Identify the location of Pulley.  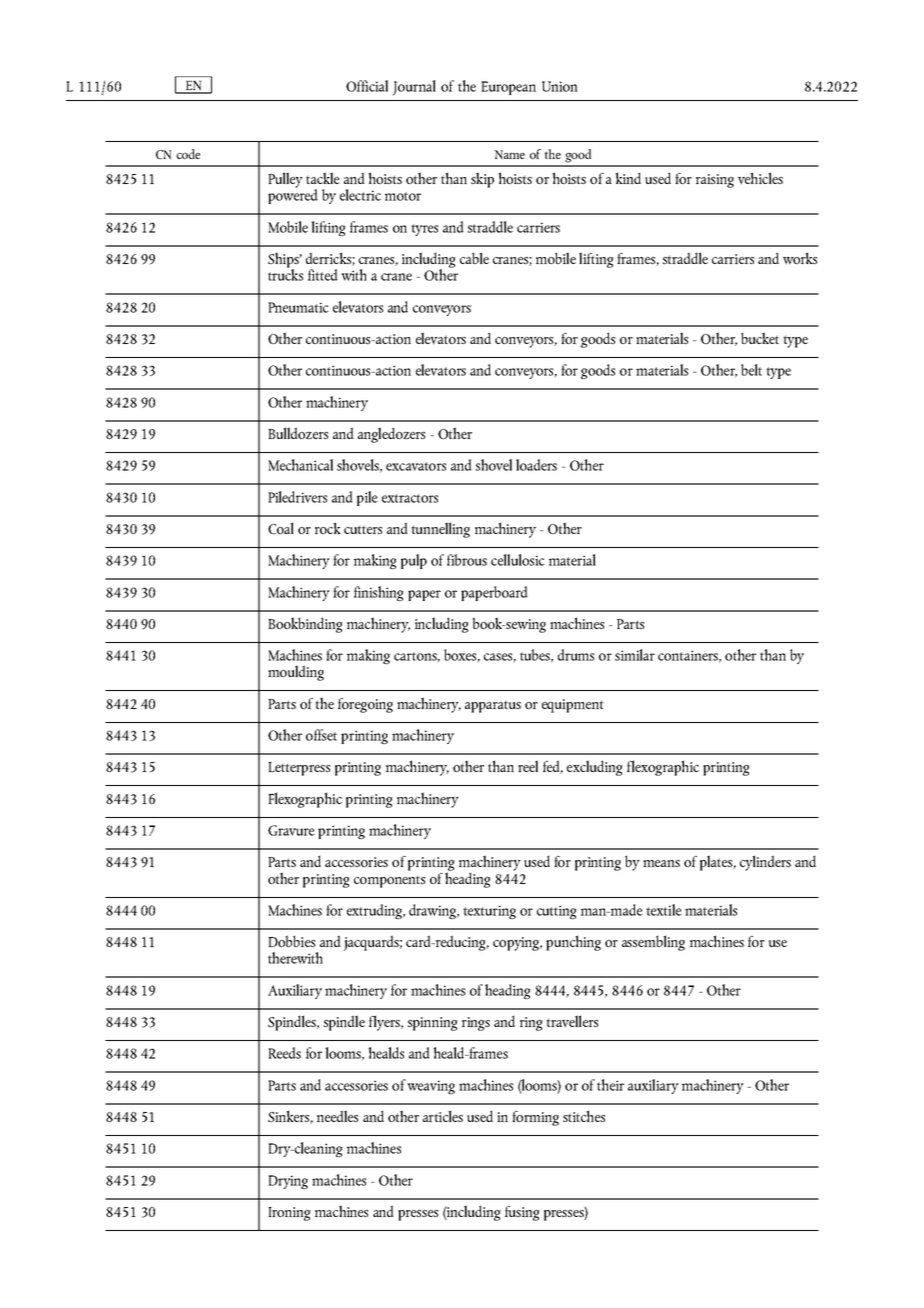
(285, 180).
